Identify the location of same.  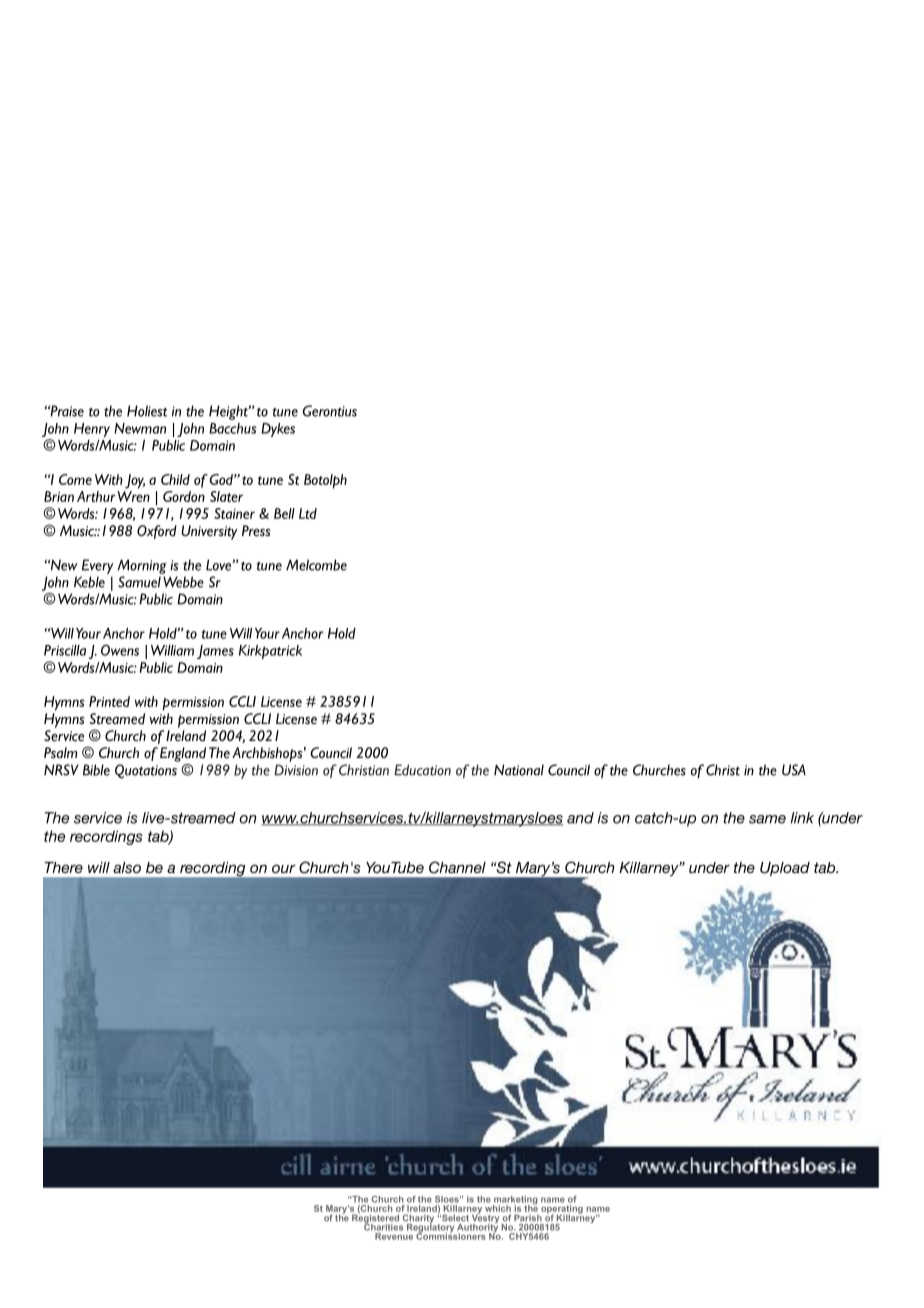
(767, 819).
